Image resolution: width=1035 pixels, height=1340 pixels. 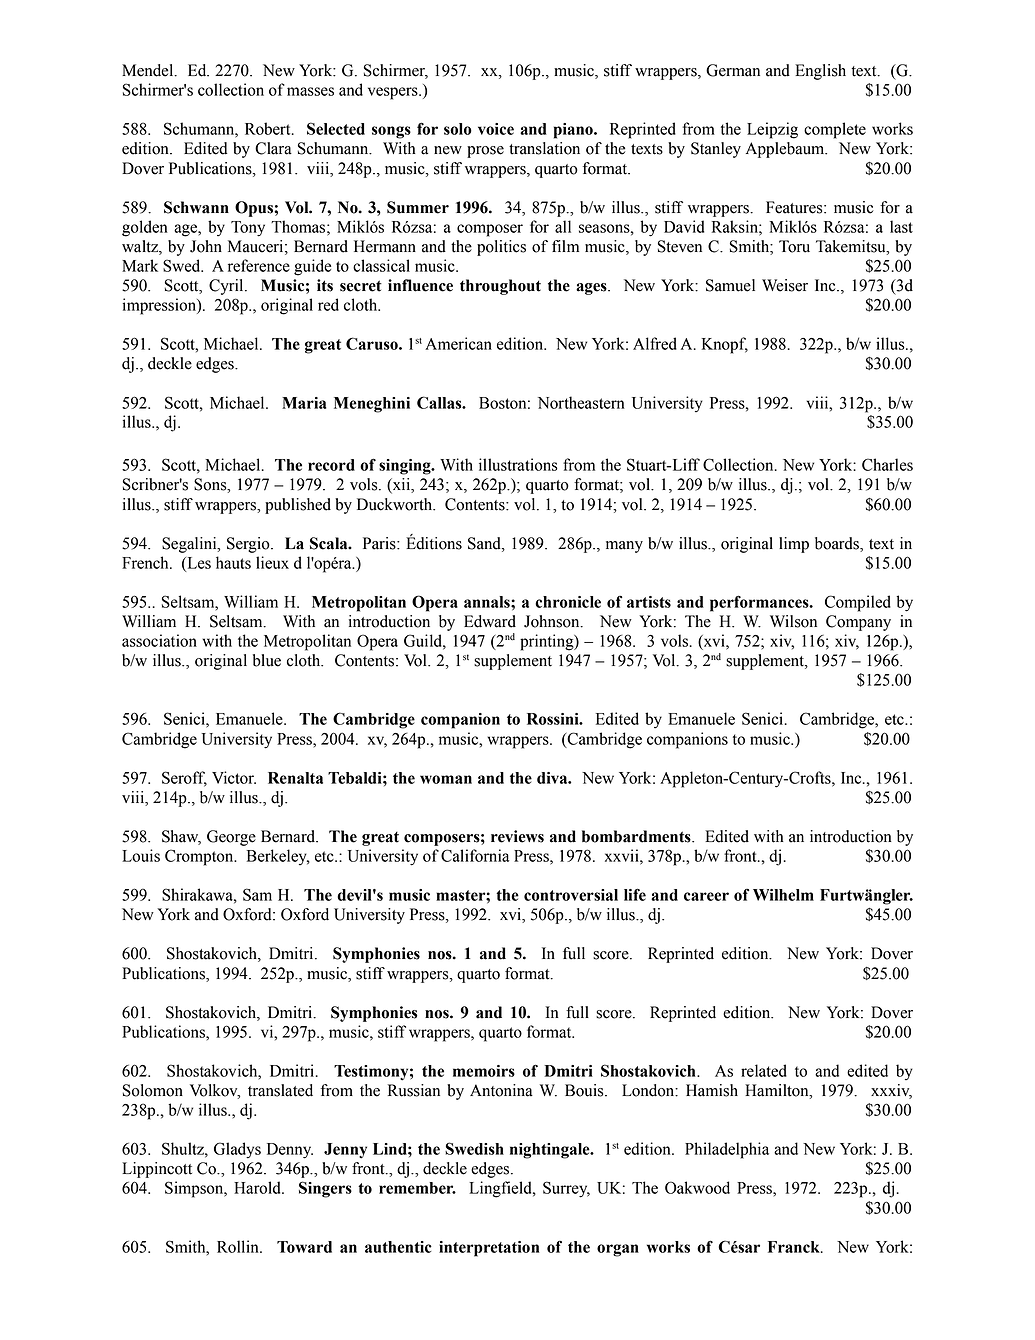 What do you see at coordinates (783, 895) in the screenshot?
I see `Wilhelm` at bounding box center [783, 895].
